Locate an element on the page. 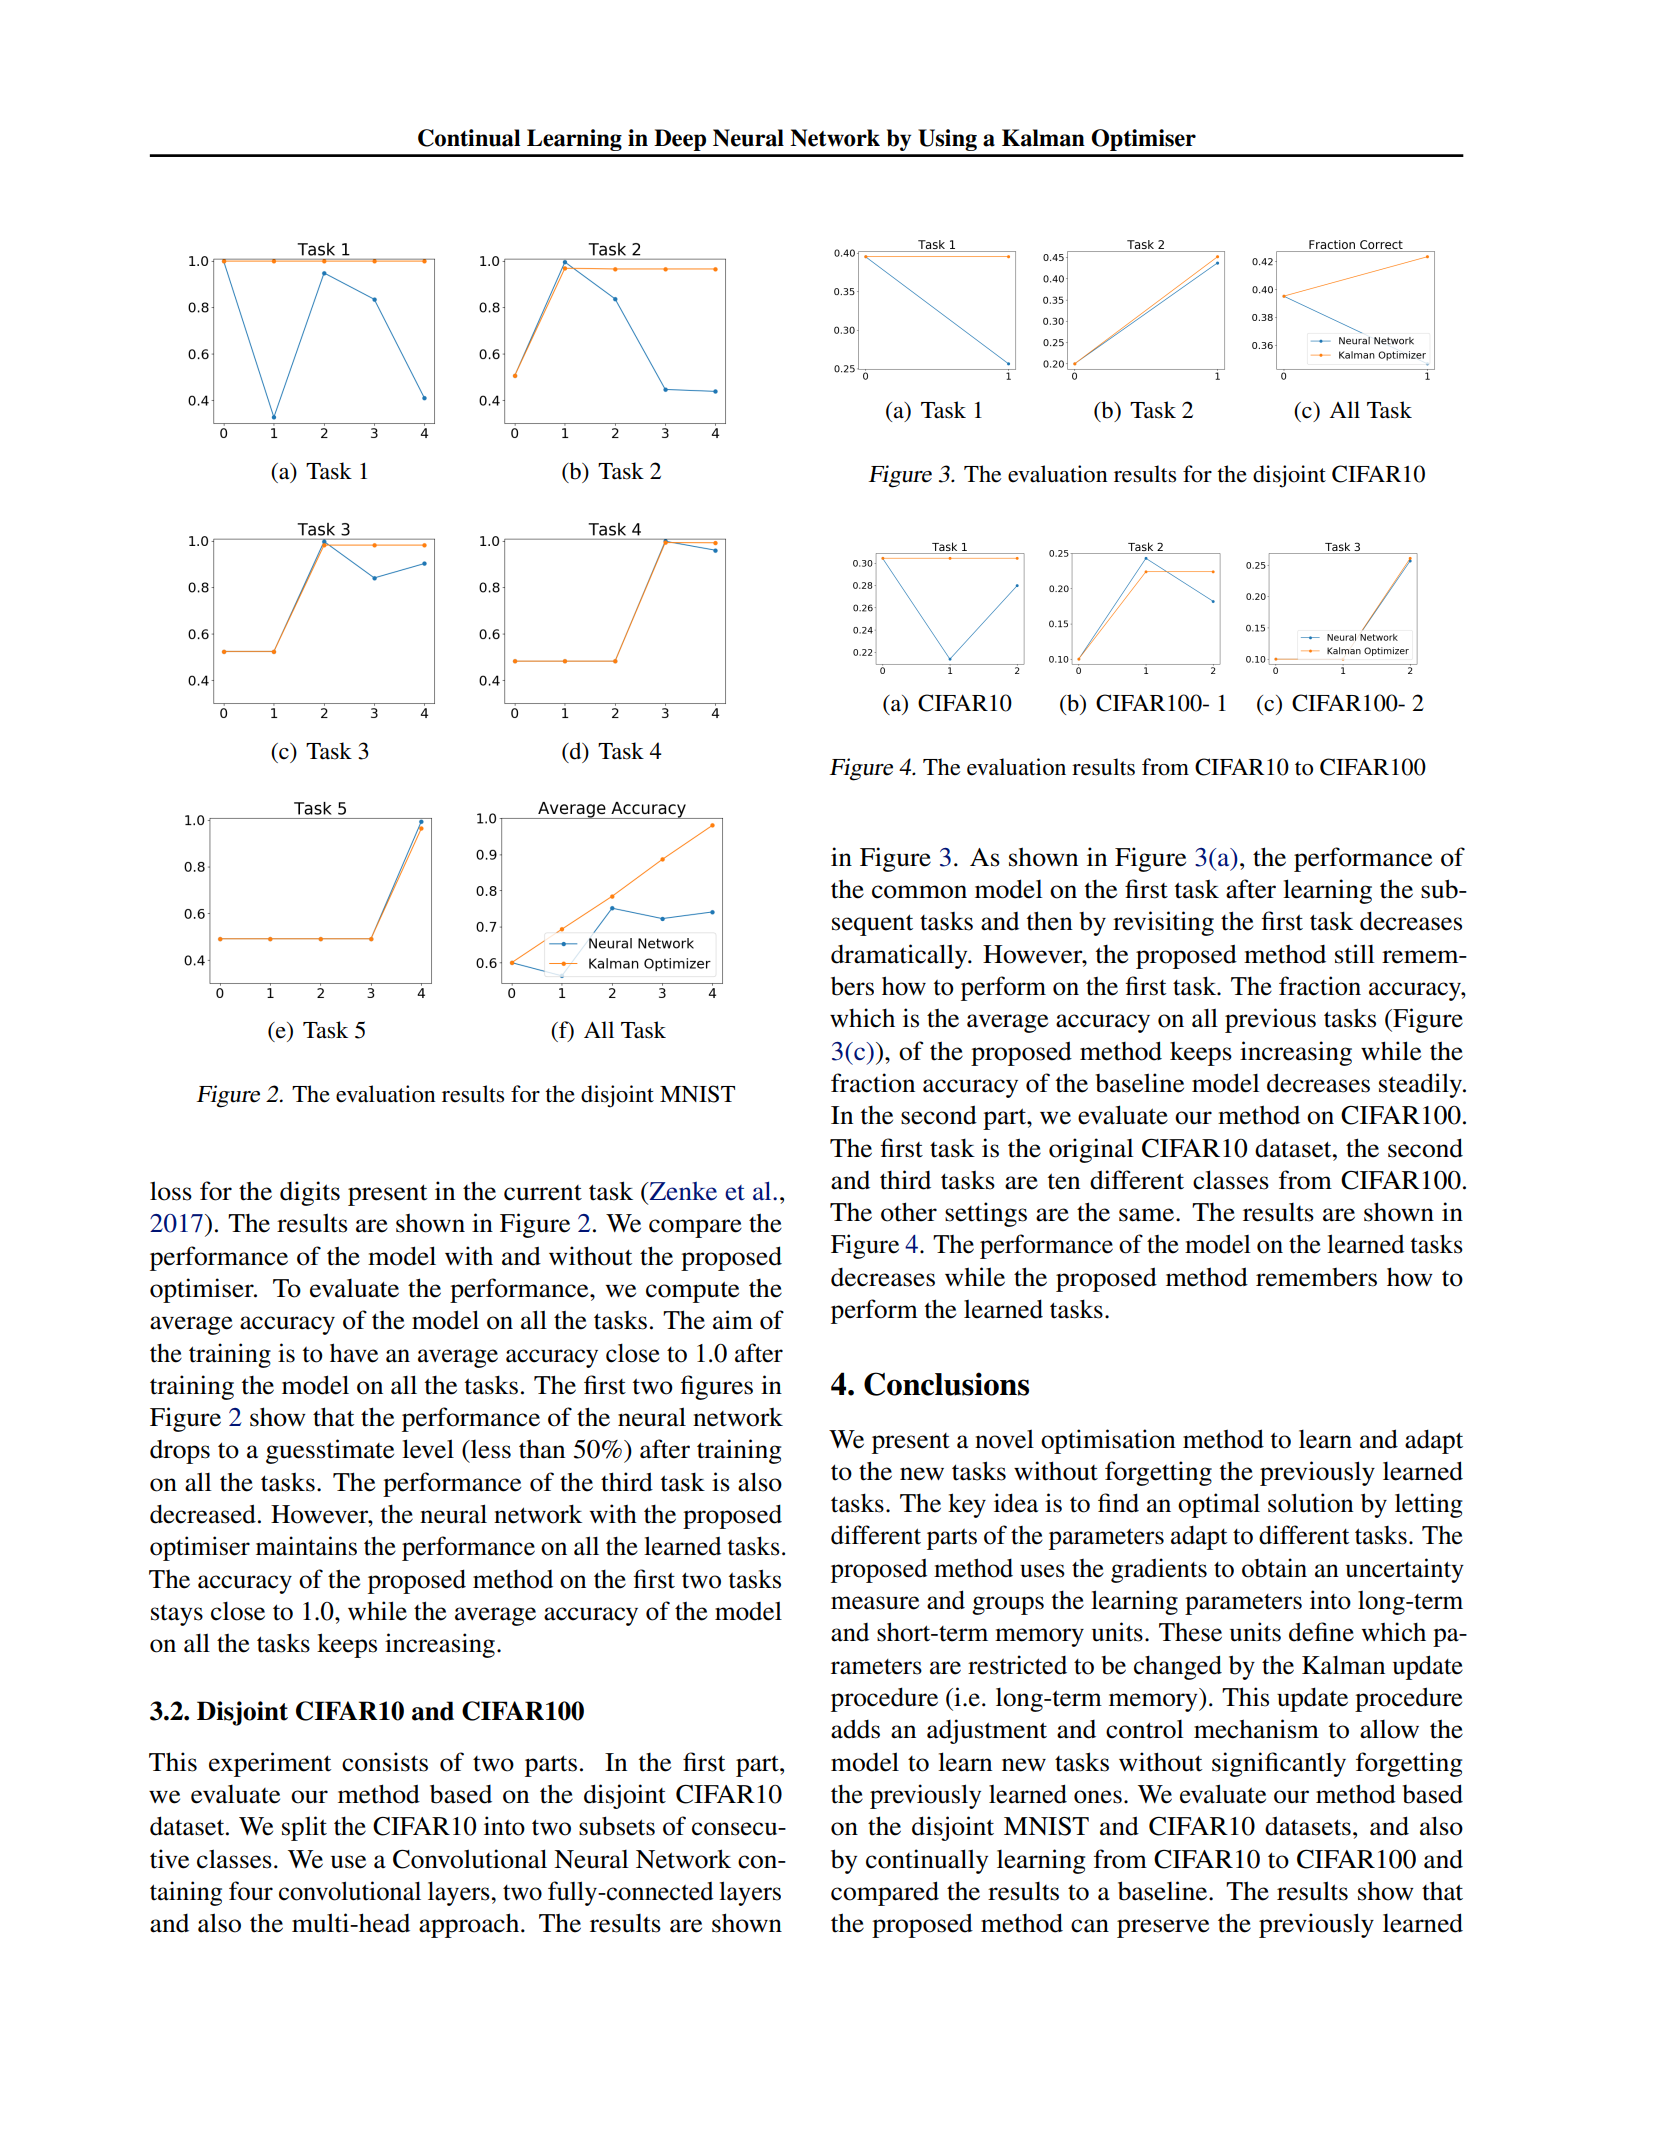 This page has height=2140, width=1654. common is located at coordinates (919, 892).
